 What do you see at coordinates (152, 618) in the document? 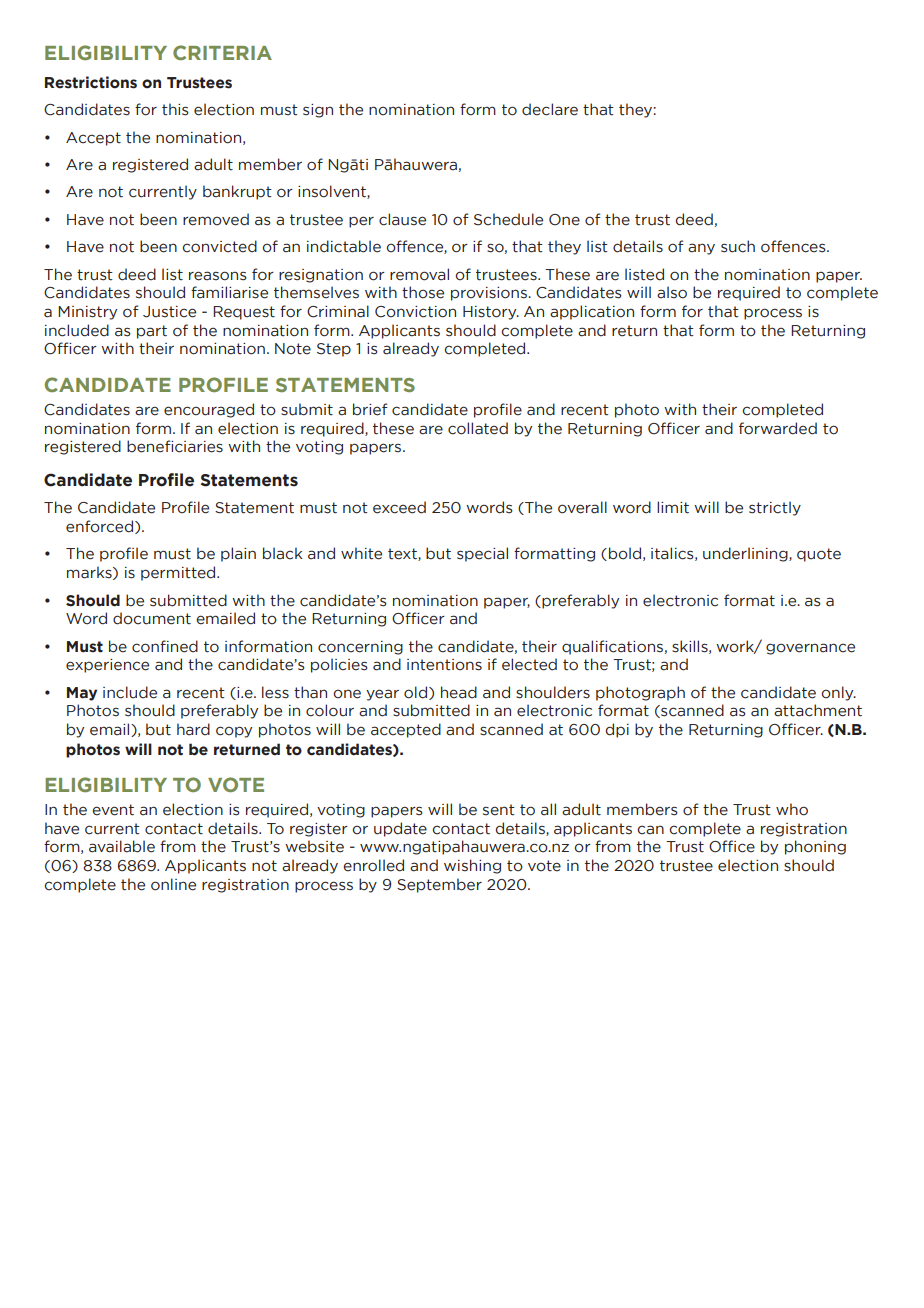
I see `document` at bounding box center [152, 618].
